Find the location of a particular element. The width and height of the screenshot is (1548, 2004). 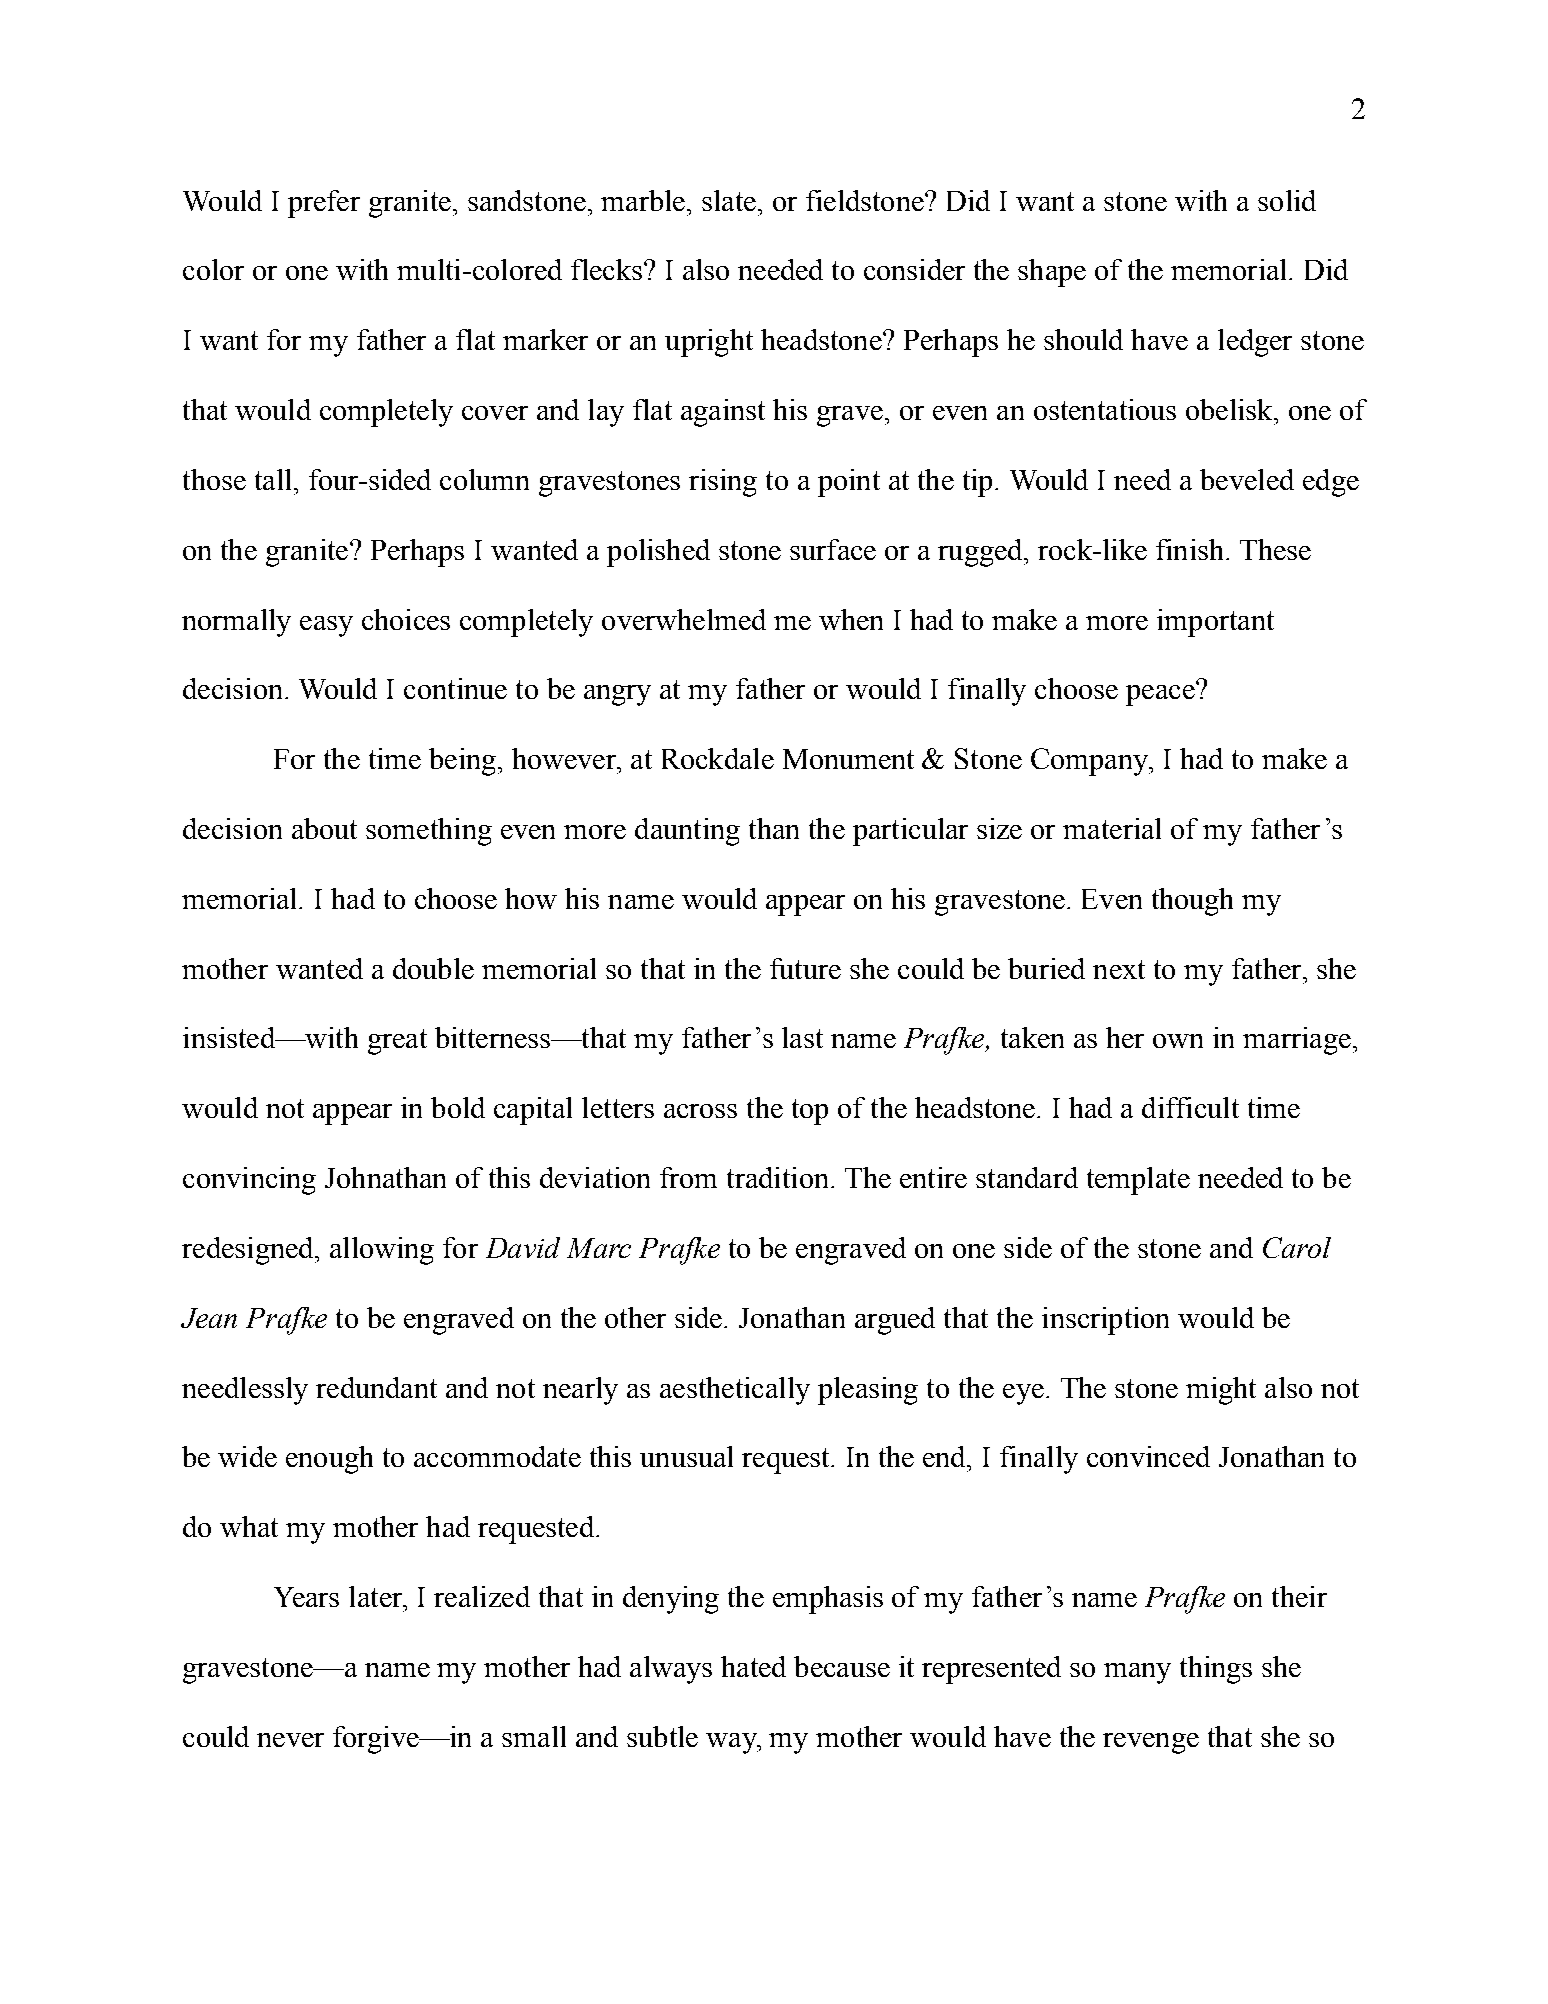

slate is located at coordinates (729, 200).
